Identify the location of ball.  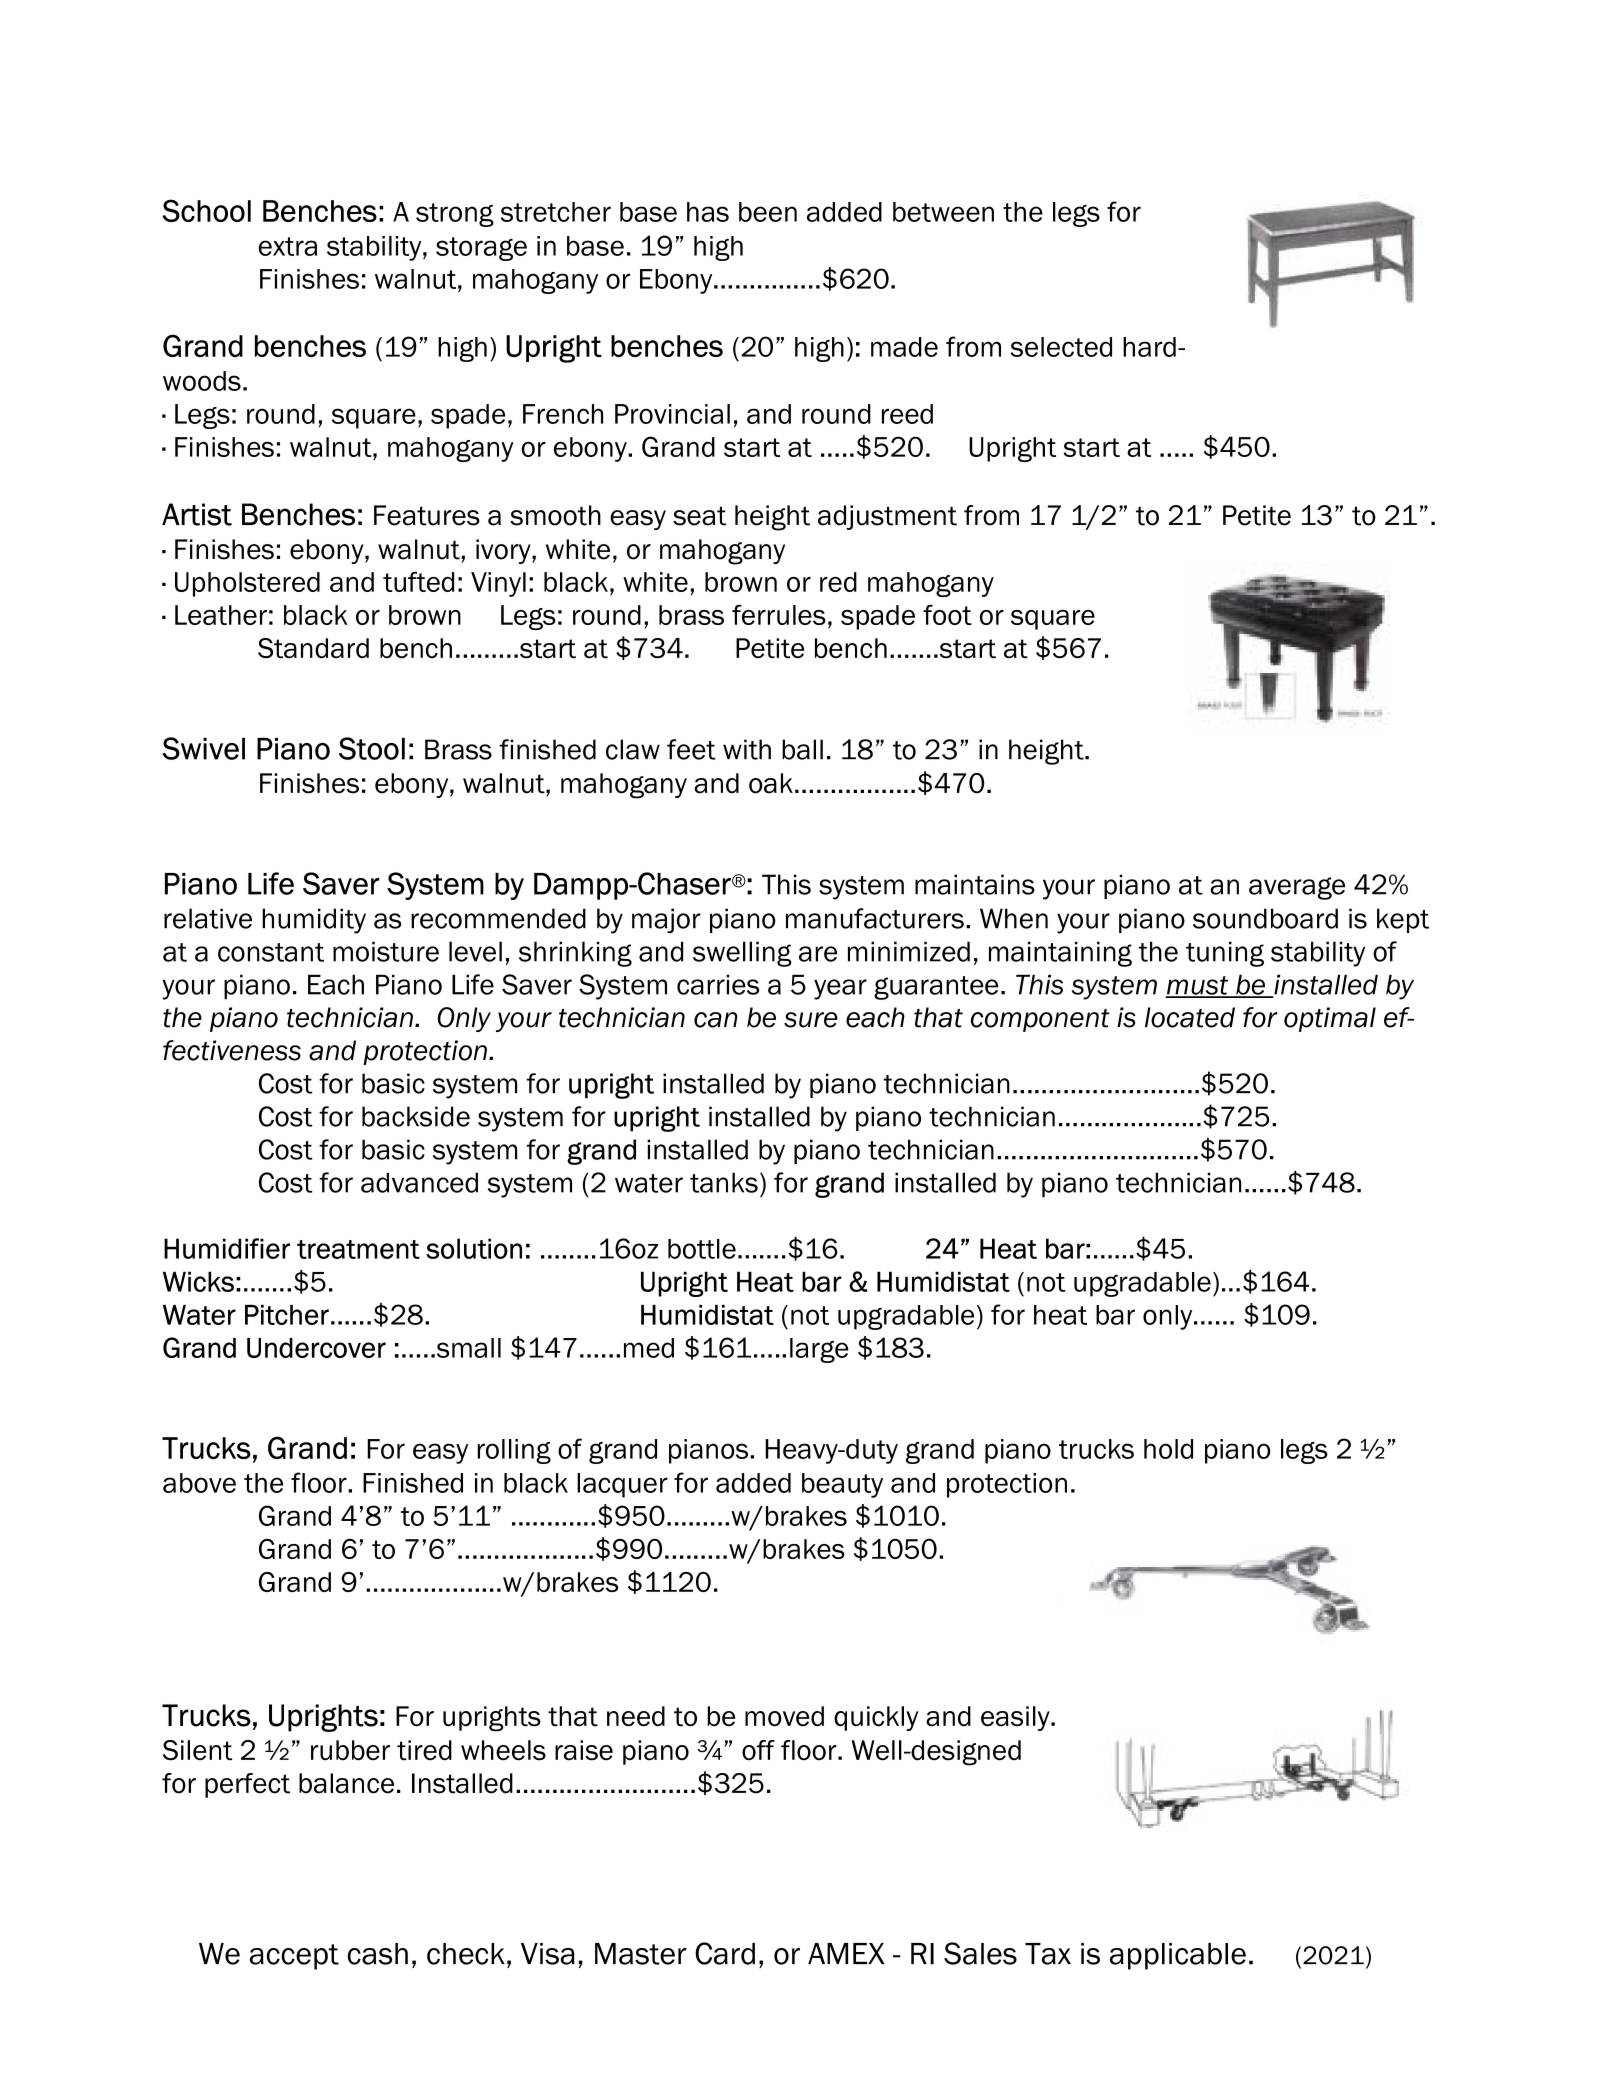
(802, 749).
